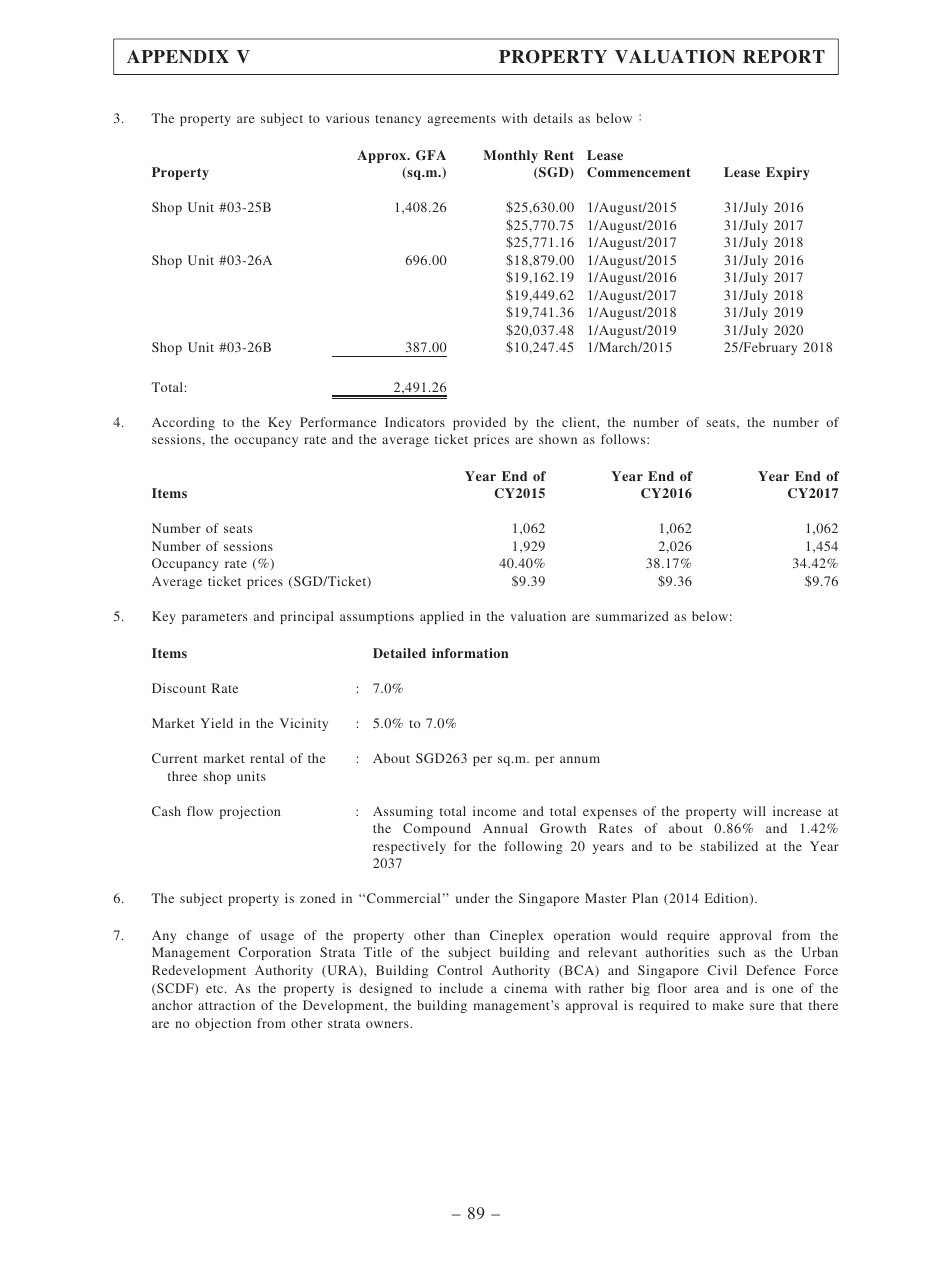 This document has width=952, height=1270. Describe the element at coordinates (632, 616) in the document. I see `summarized` at that location.
